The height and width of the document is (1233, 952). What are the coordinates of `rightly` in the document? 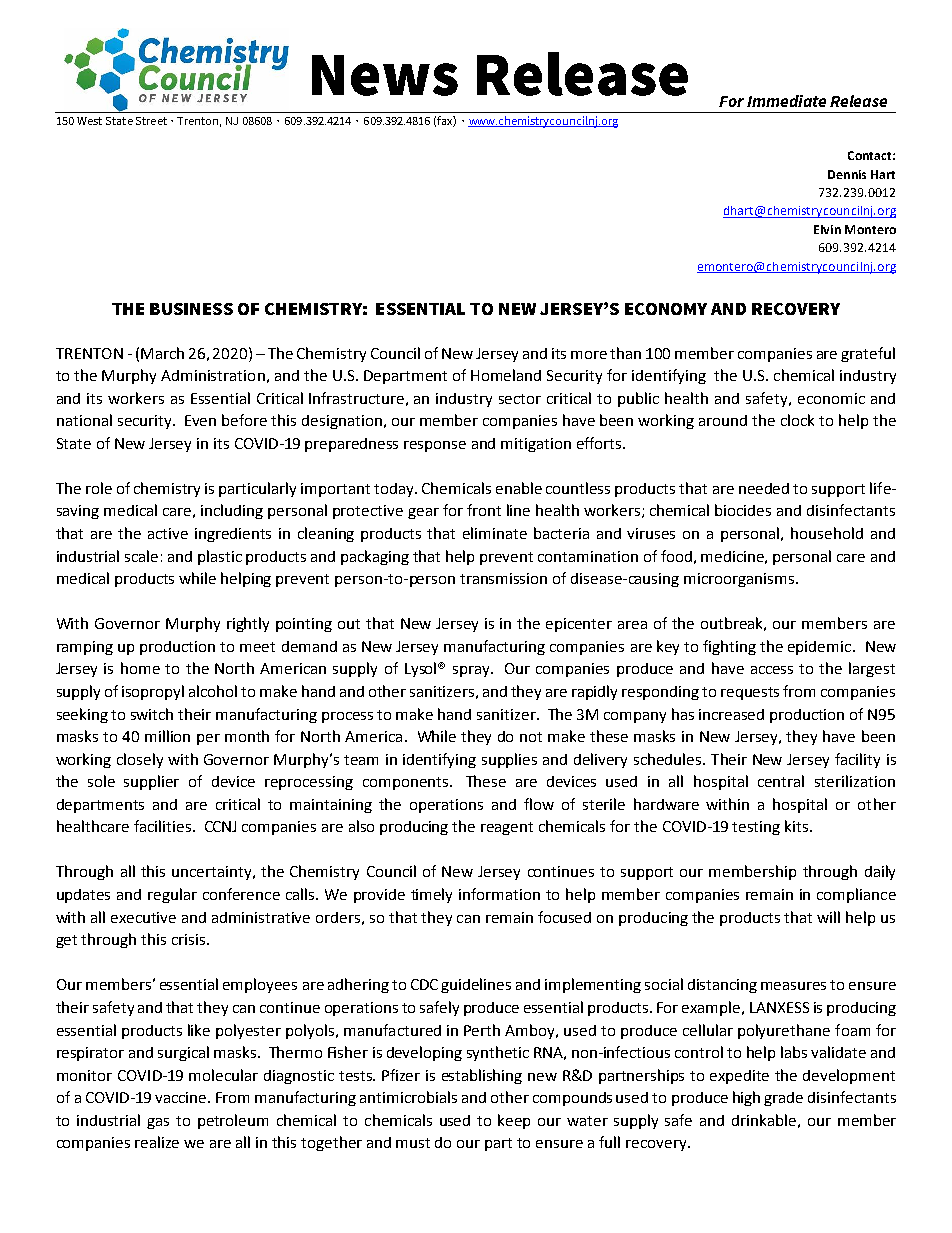 It's located at (248, 624).
